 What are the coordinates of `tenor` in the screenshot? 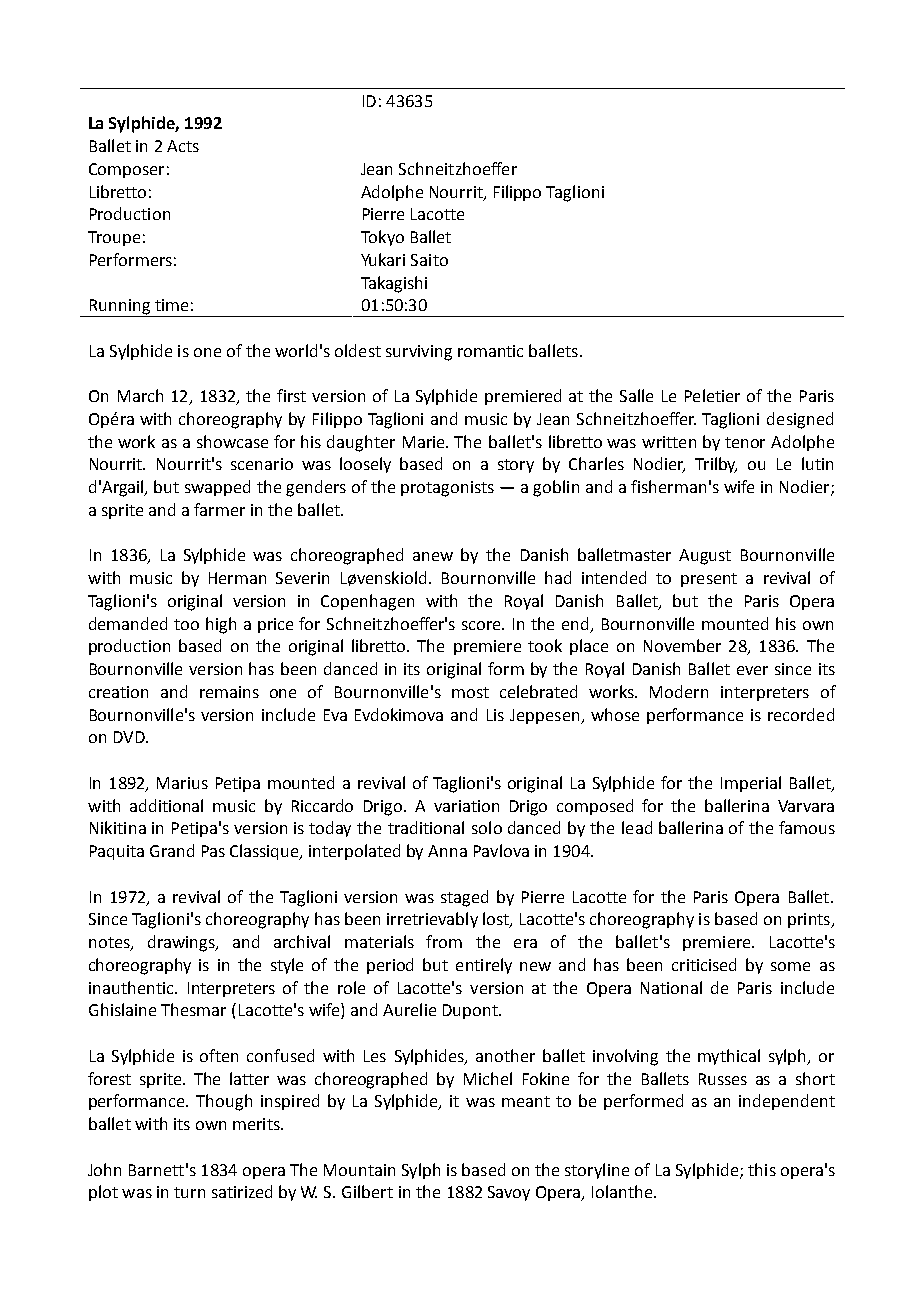 It's located at (745, 442).
